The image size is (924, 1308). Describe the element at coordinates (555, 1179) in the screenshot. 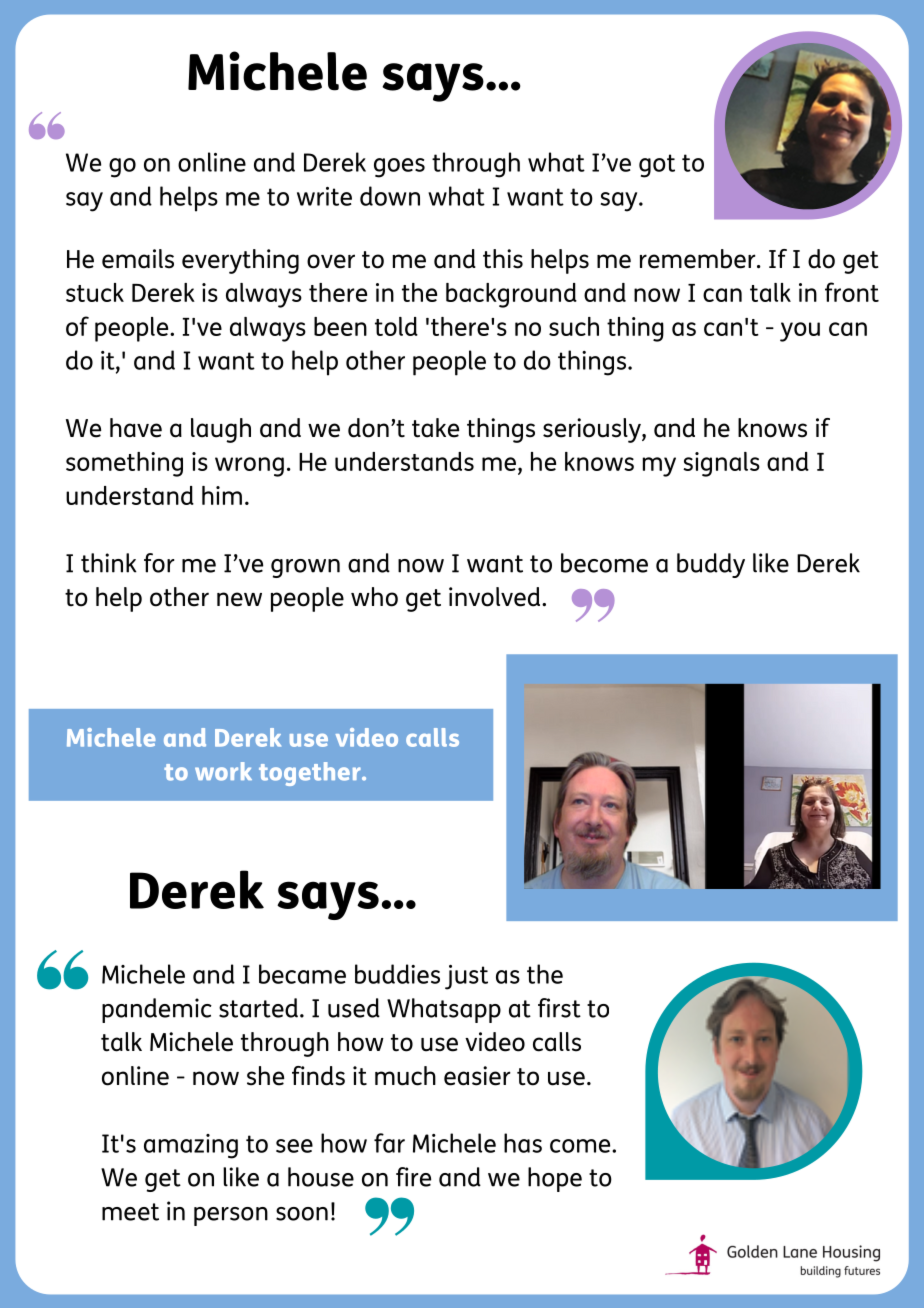

I see `hope` at that location.
